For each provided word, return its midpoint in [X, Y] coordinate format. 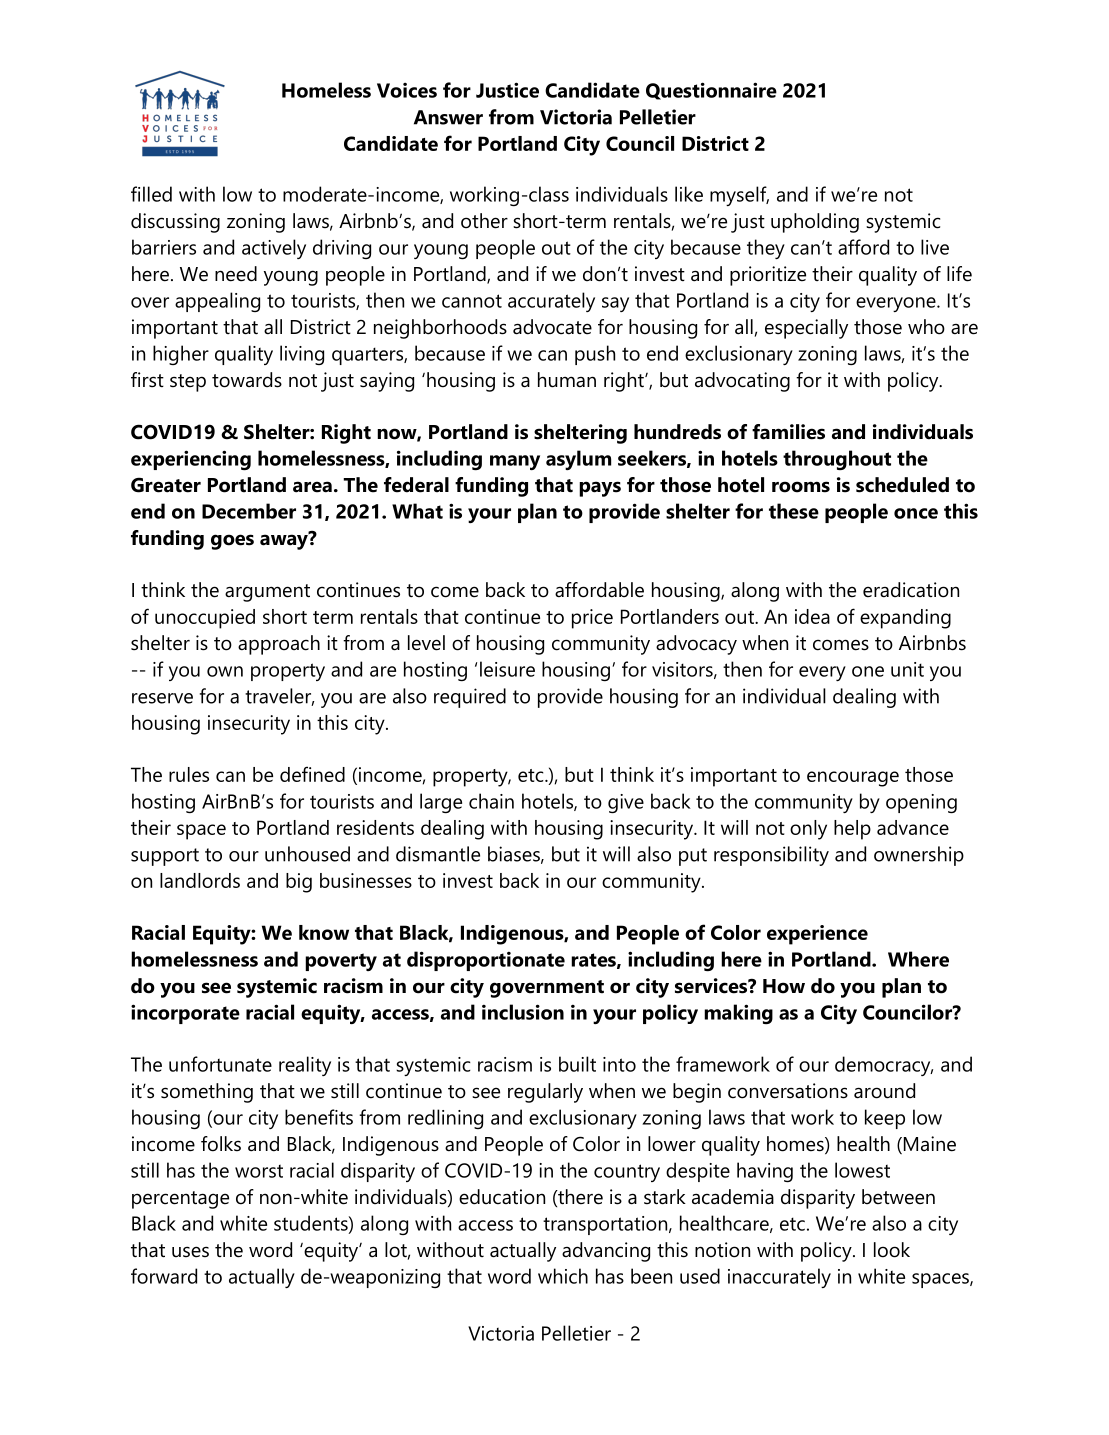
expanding [905, 619]
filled [151, 194]
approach [279, 645]
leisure [507, 669]
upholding [815, 223]
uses [190, 1252]
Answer [448, 117]
